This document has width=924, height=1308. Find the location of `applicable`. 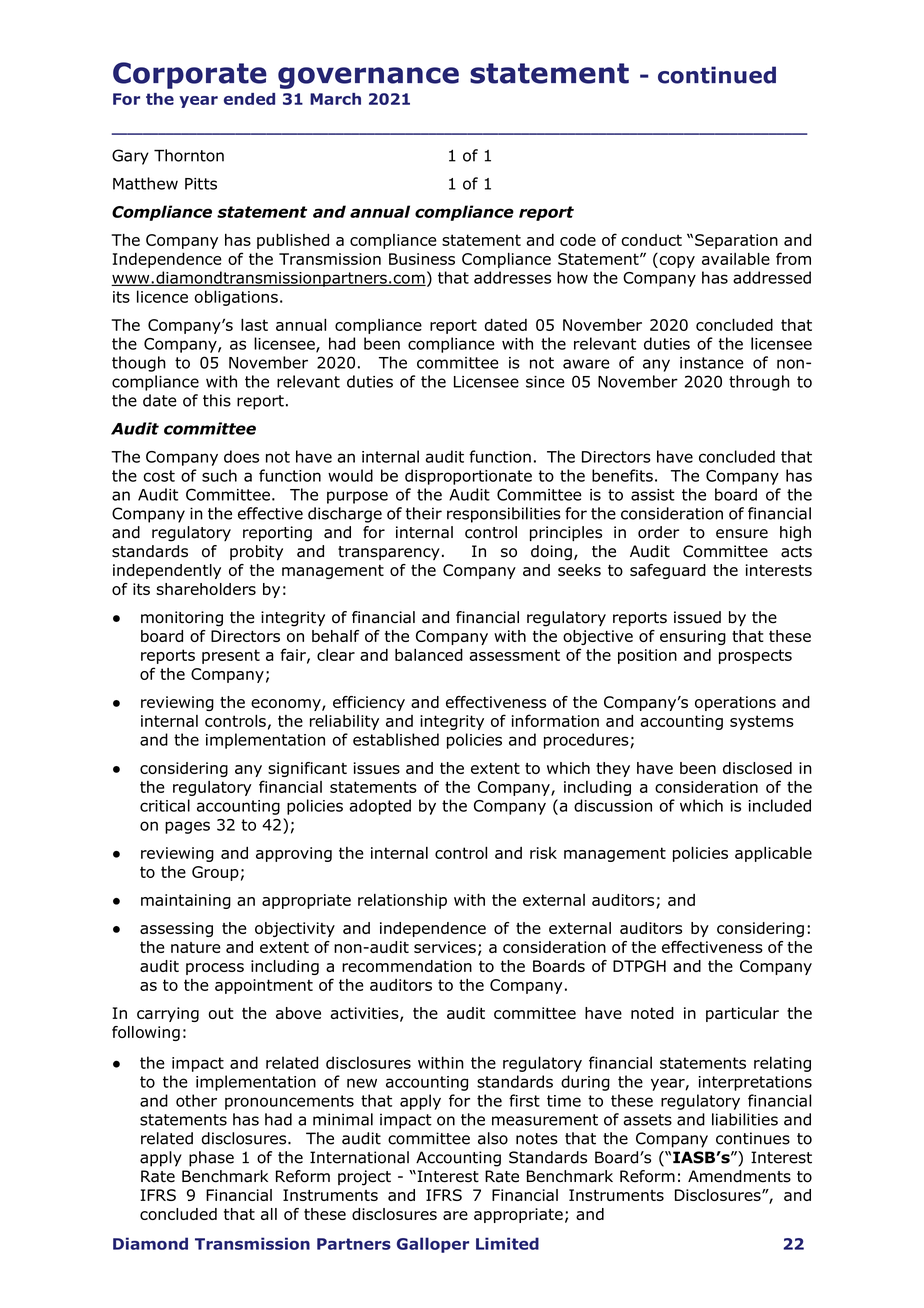

applicable is located at coordinates (773, 854).
